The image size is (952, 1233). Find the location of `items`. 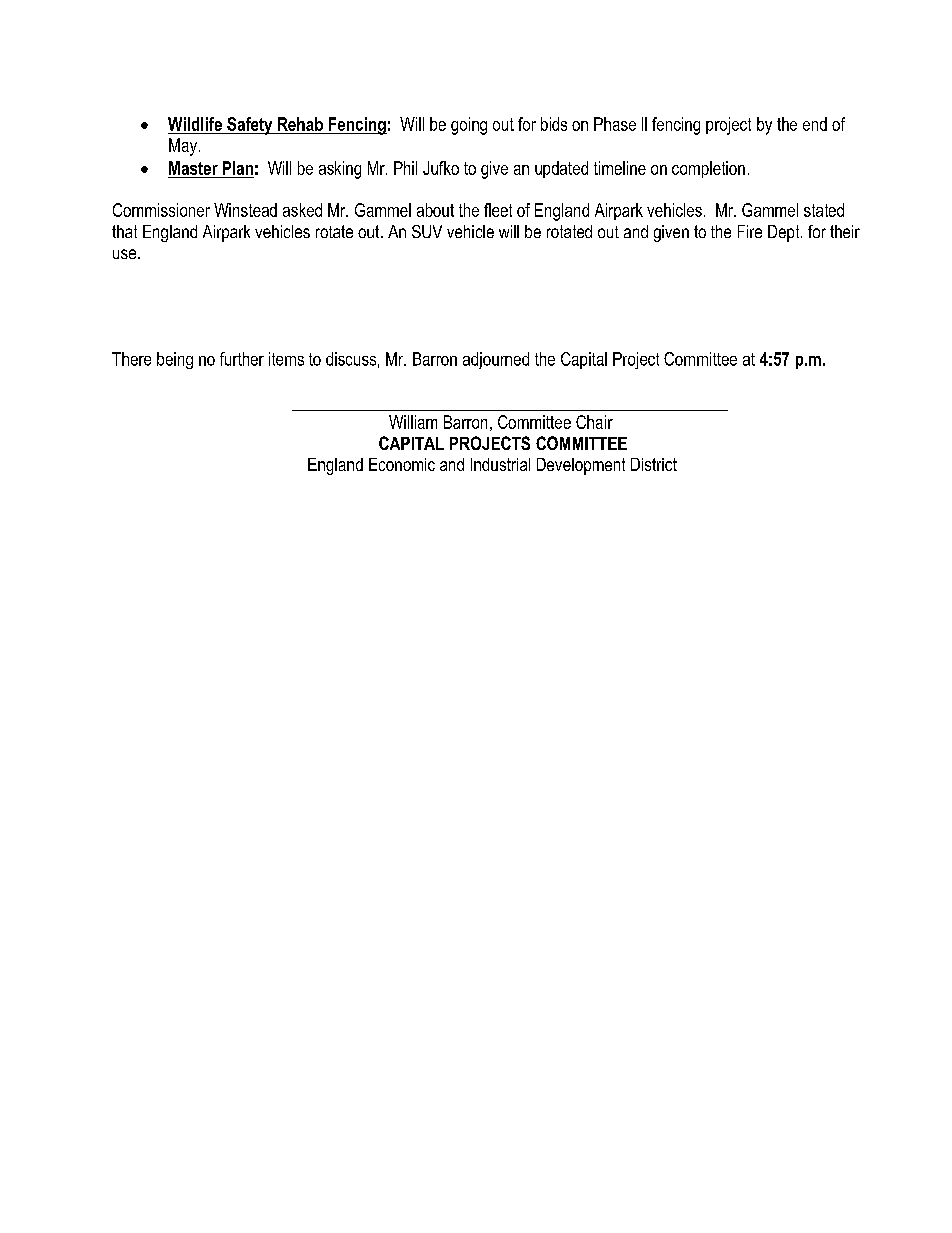

items is located at coordinates (286, 359).
